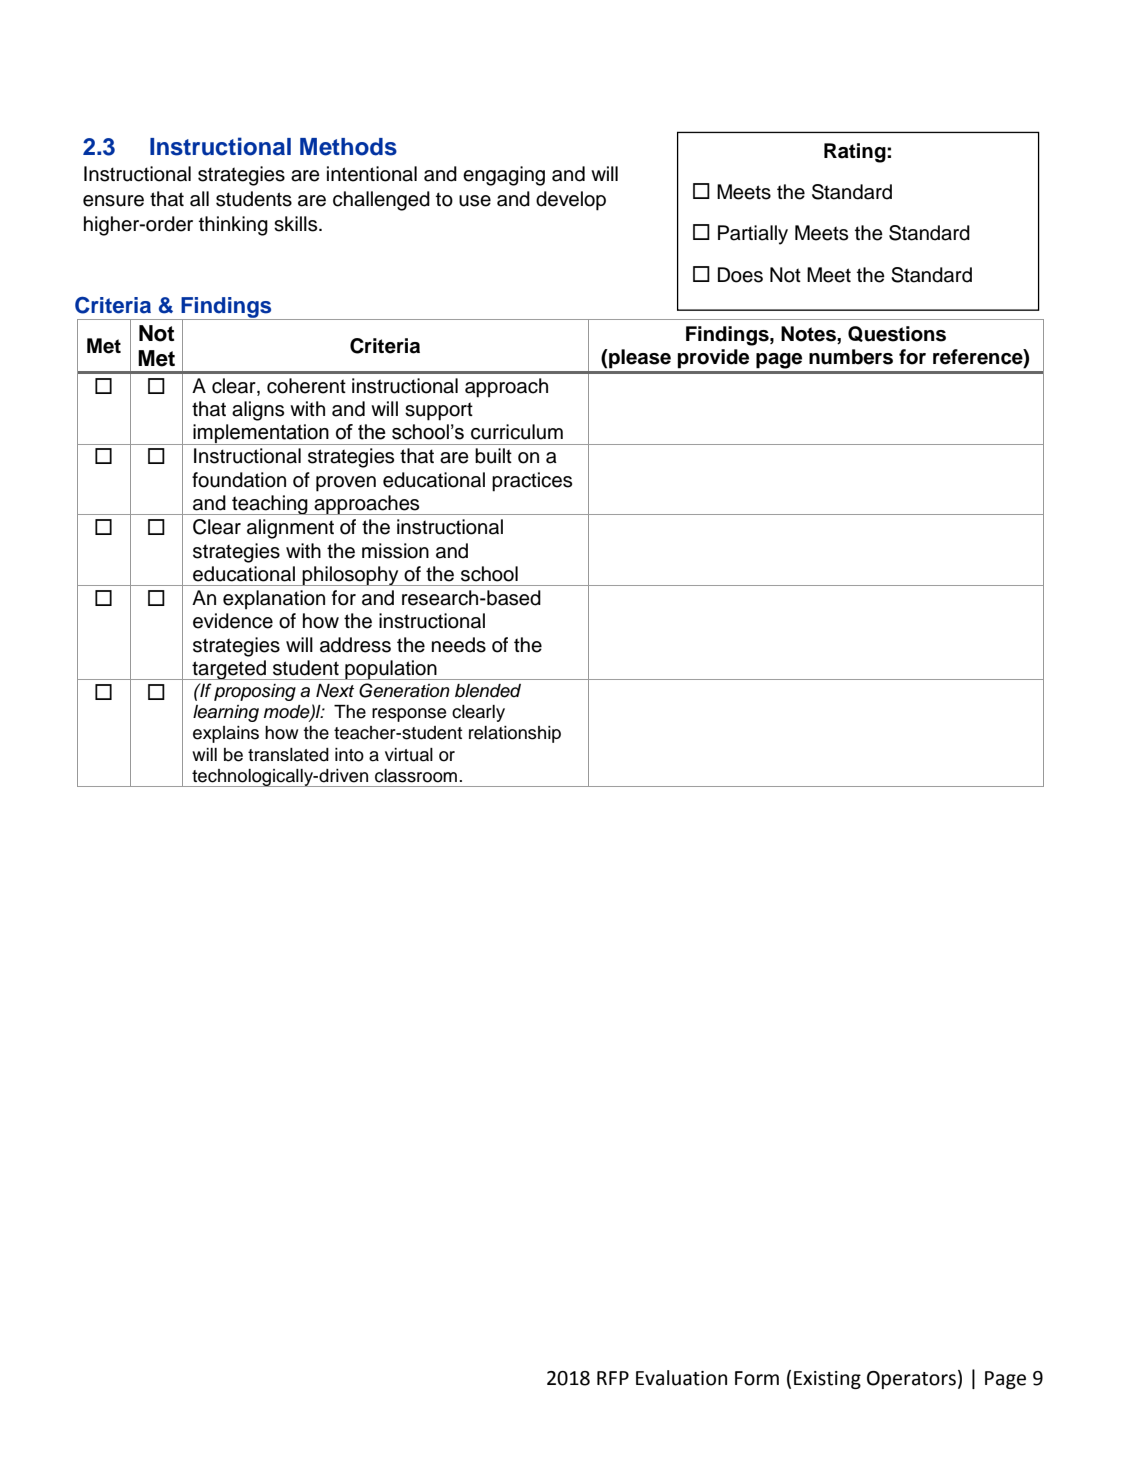  I want to click on Existing, so click(827, 1380).
